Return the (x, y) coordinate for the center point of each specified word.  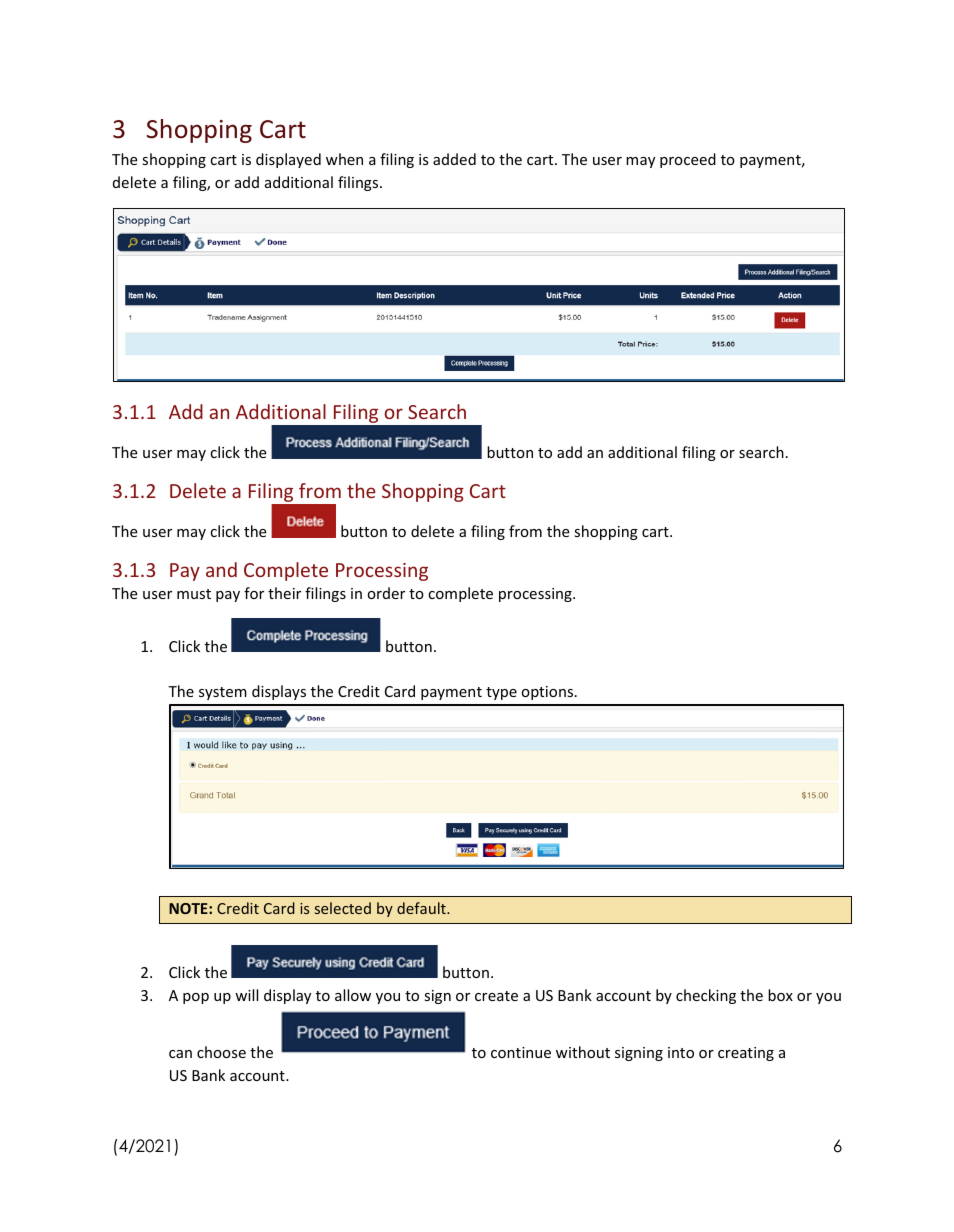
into (681, 1052)
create (496, 996)
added (454, 159)
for (254, 593)
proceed (688, 160)
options (549, 693)
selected (343, 908)
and (221, 569)
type (501, 693)
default (422, 908)
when (344, 159)
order (386, 593)
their (284, 593)
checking (706, 996)
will (246, 995)
